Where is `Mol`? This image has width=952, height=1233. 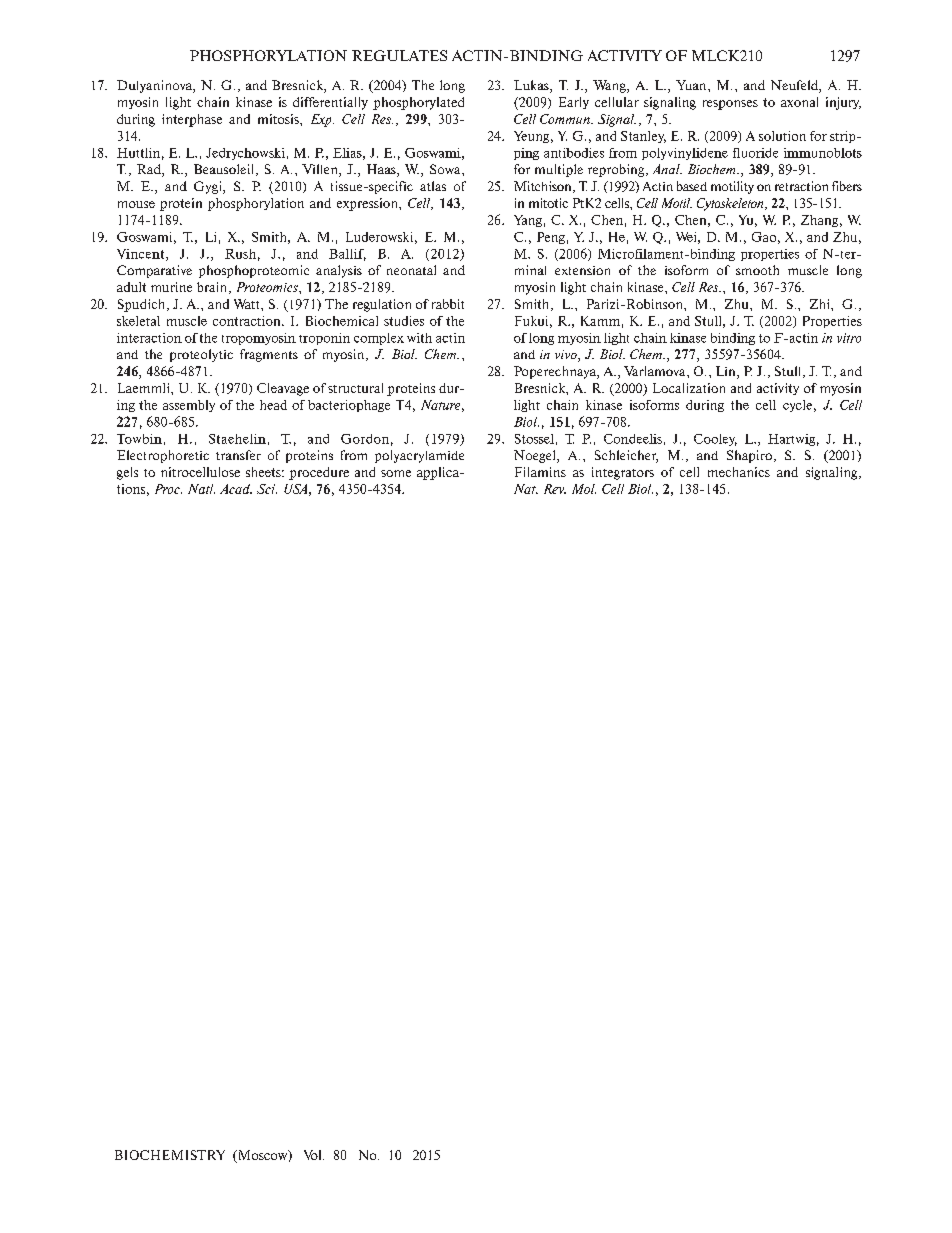
Mol is located at coordinates (584, 489).
